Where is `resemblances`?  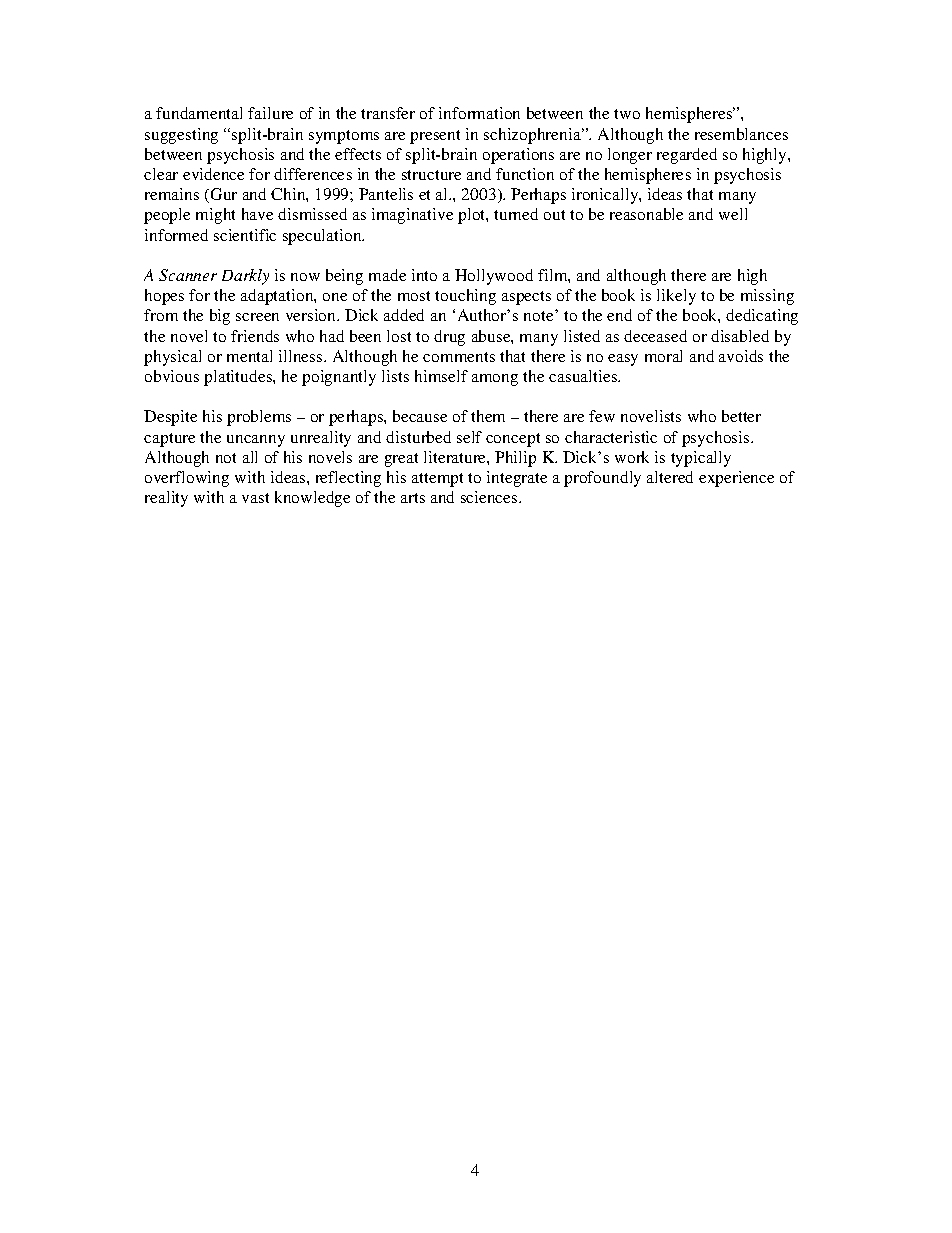
resemblances is located at coordinates (741, 134).
